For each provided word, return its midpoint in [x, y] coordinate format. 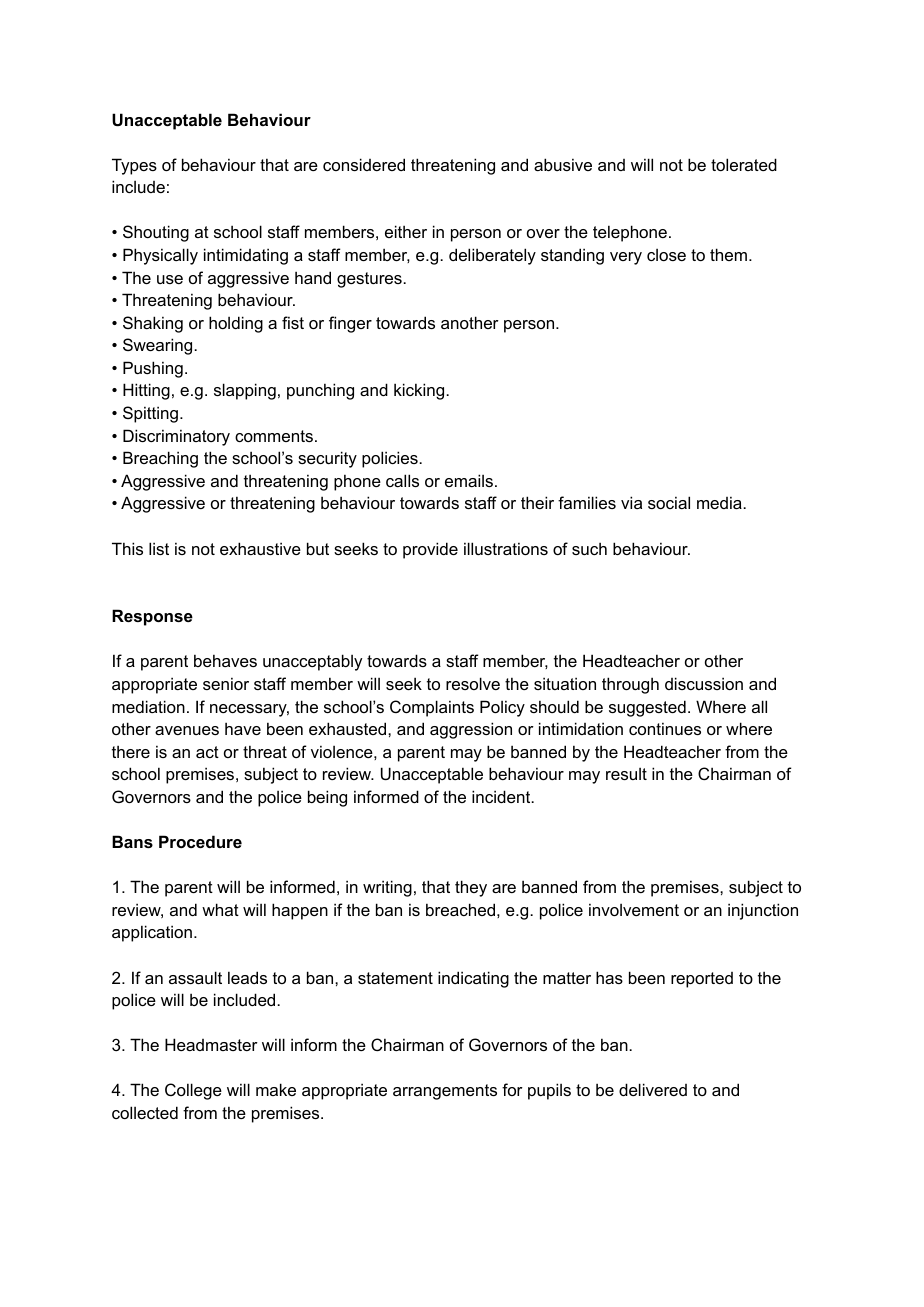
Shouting [156, 233]
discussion [704, 683]
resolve [473, 683]
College [193, 1091]
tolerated [744, 164]
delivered [653, 1089]
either [406, 231]
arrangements [445, 1092]
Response [152, 617]
